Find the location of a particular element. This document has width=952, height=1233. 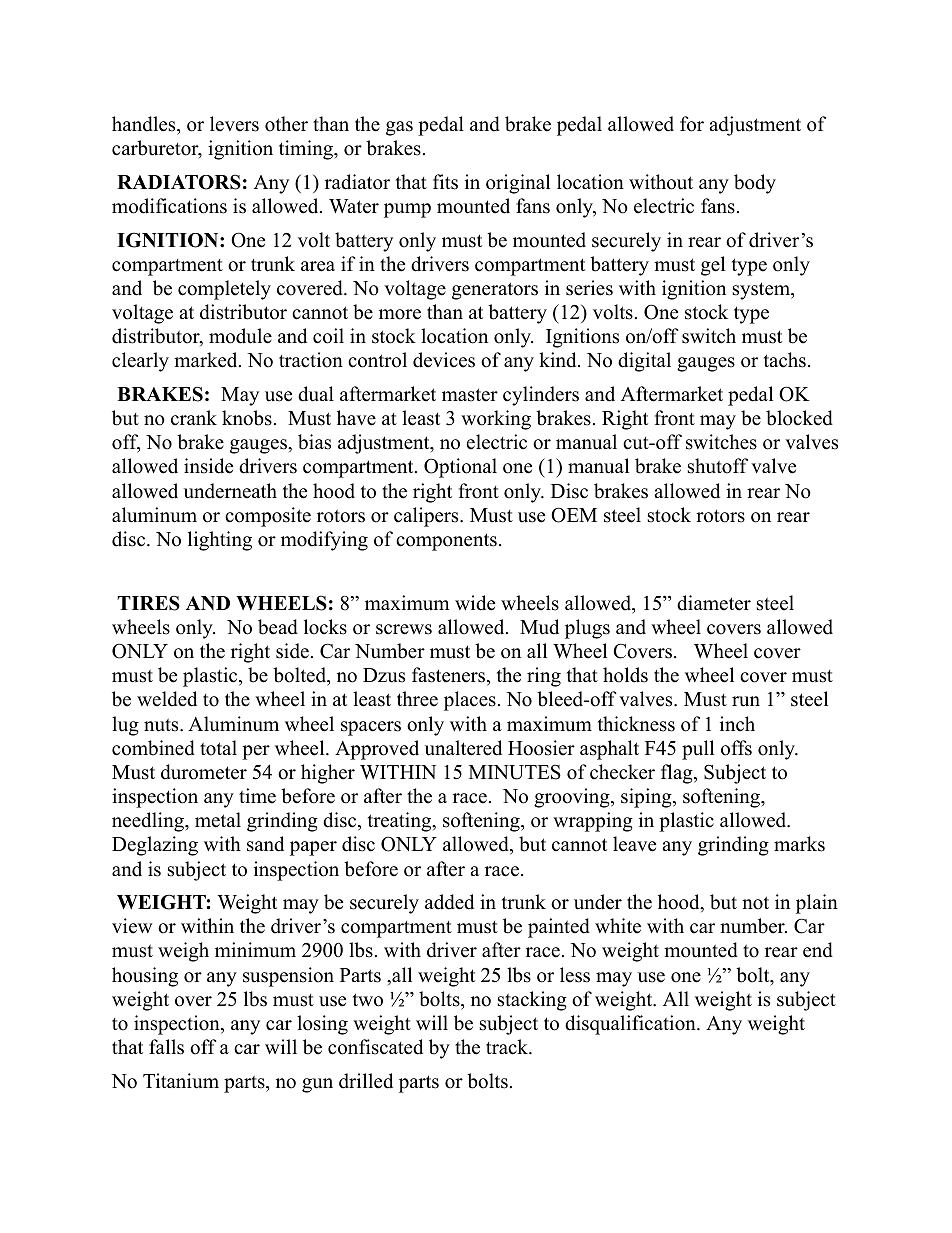

levers is located at coordinates (234, 124).
